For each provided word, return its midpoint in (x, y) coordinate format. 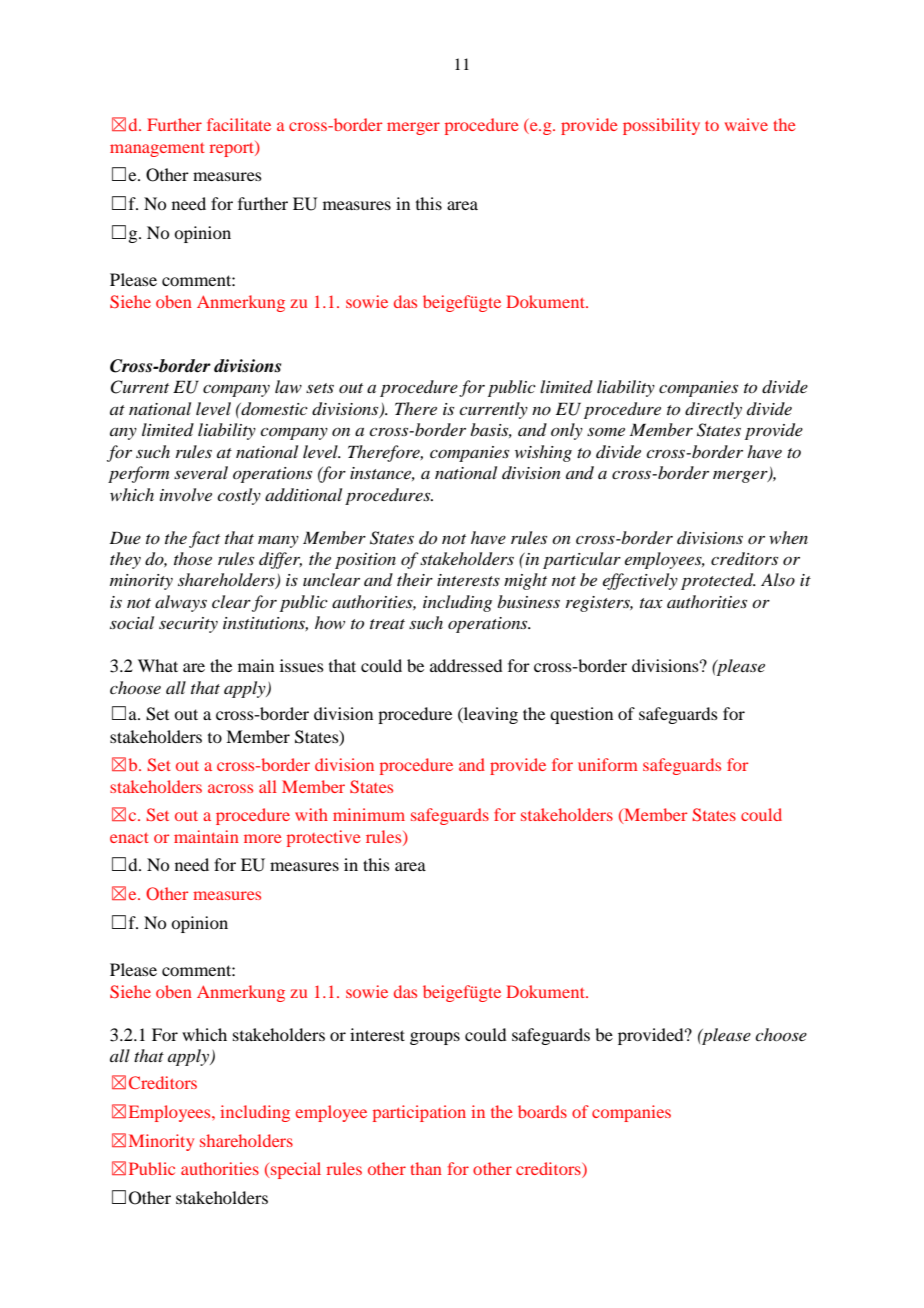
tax (651, 603)
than (426, 1168)
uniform (608, 764)
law (288, 386)
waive (746, 124)
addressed (466, 665)
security (188, 625)
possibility (661, 126)
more (263, 838)
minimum (369, 814)
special (296, 1170)
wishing (543, 453)
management (157, 150)
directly (713, 410)
